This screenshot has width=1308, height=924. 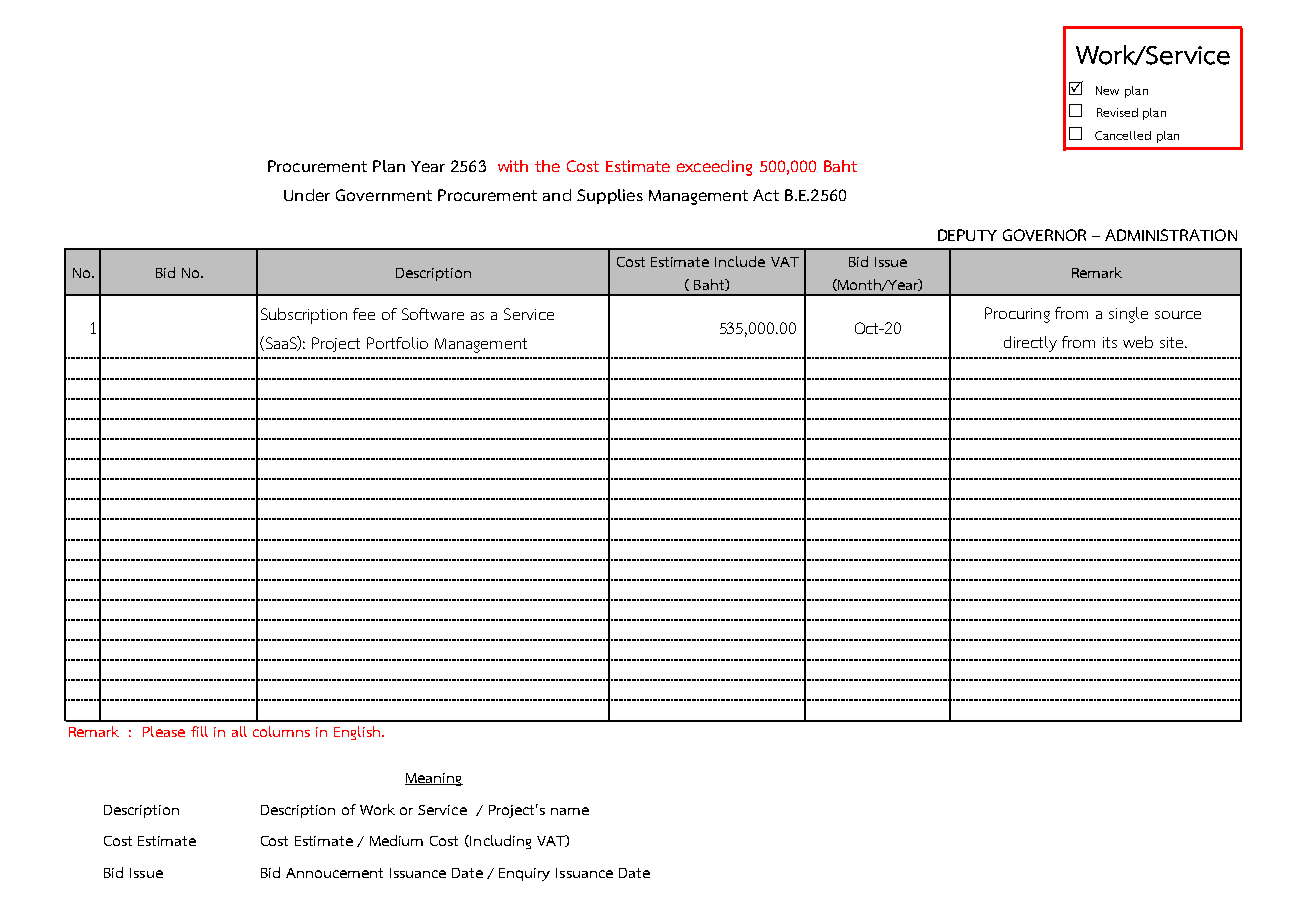 I want to click on English, so click(x=357, y=733).
